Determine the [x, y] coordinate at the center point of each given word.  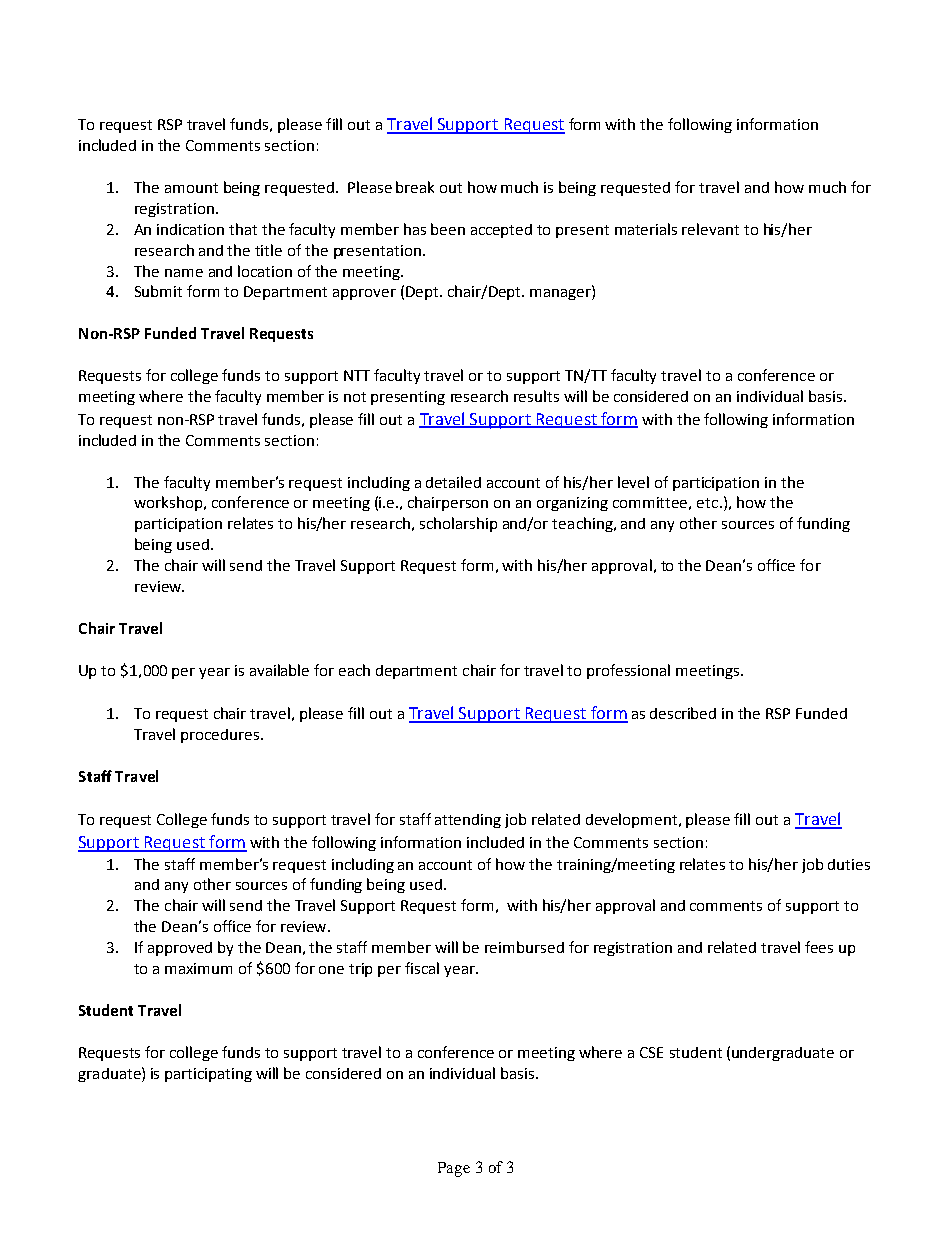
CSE [651, 1052]
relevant [710, 229]
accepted [501, 231]
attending [468, 821]
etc [709, 503]
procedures [221, 736]
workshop [169, 503]
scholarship [458, 524]
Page [454, 1169]
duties [849, 864]
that [243, 229]
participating [208, 1075]
